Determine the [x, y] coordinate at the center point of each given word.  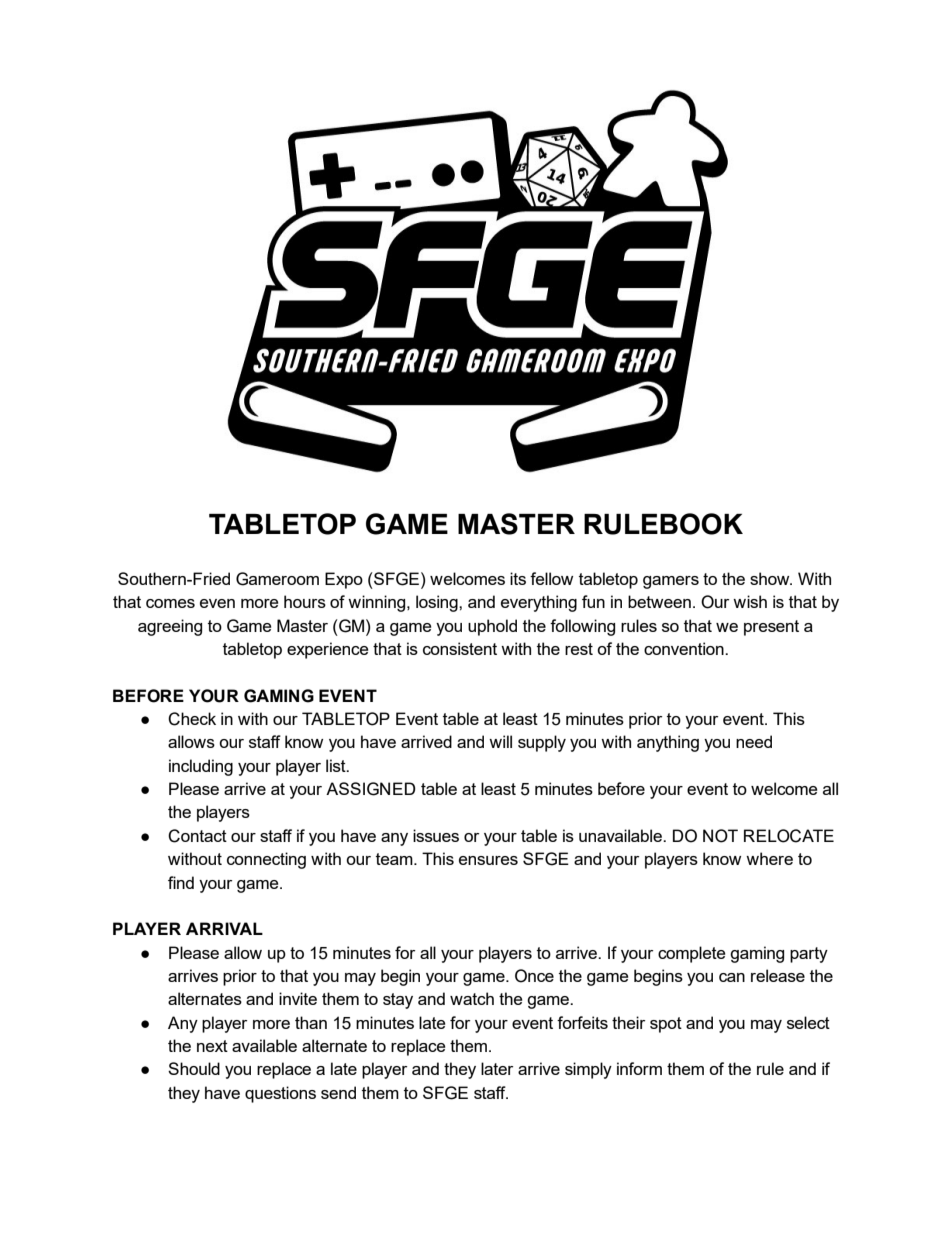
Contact [197, 836]
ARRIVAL [224, 928]
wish [750, 601]
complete [691, 954]
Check [192, 719]
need [754, 741]
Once [534, 976]
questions [280, 1094]
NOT [720, 836]
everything [539, 603]
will [500, 741]
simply [588, 1070]
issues [436, 835]
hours [305, 601]
